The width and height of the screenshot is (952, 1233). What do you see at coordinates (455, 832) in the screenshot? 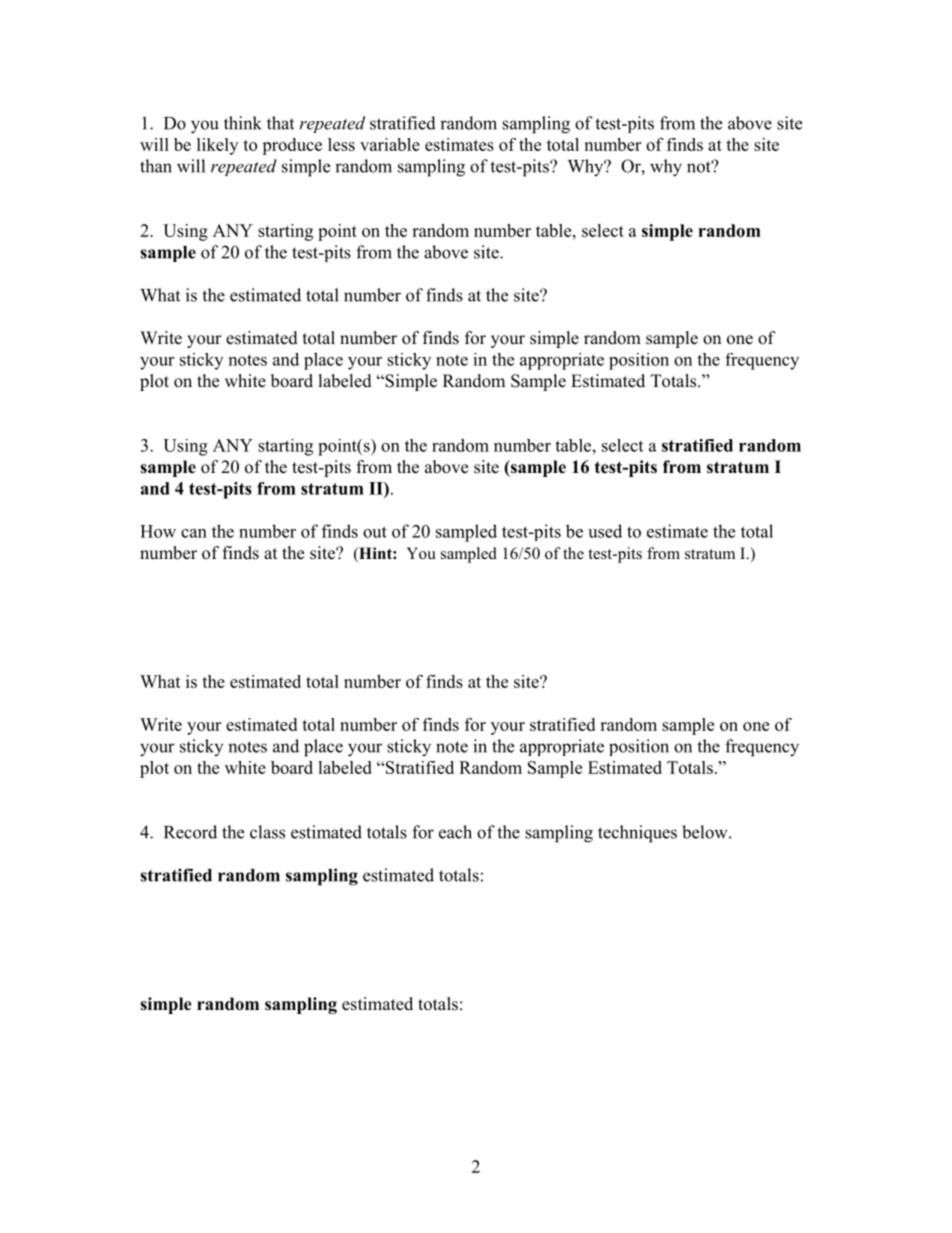
I see `each` at bounding box center [455, 832].
